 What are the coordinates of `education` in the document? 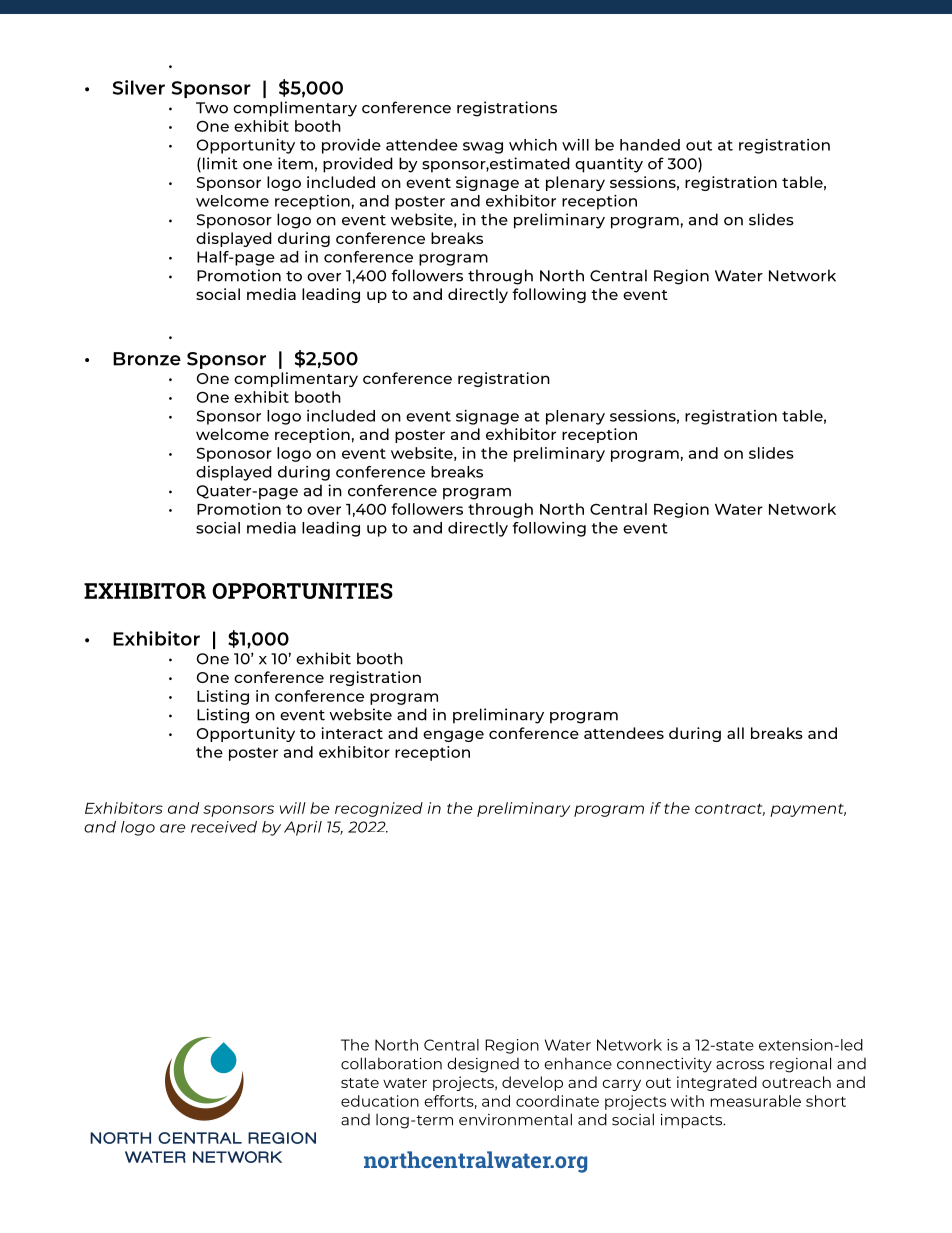 It's located at (380, 1101).
